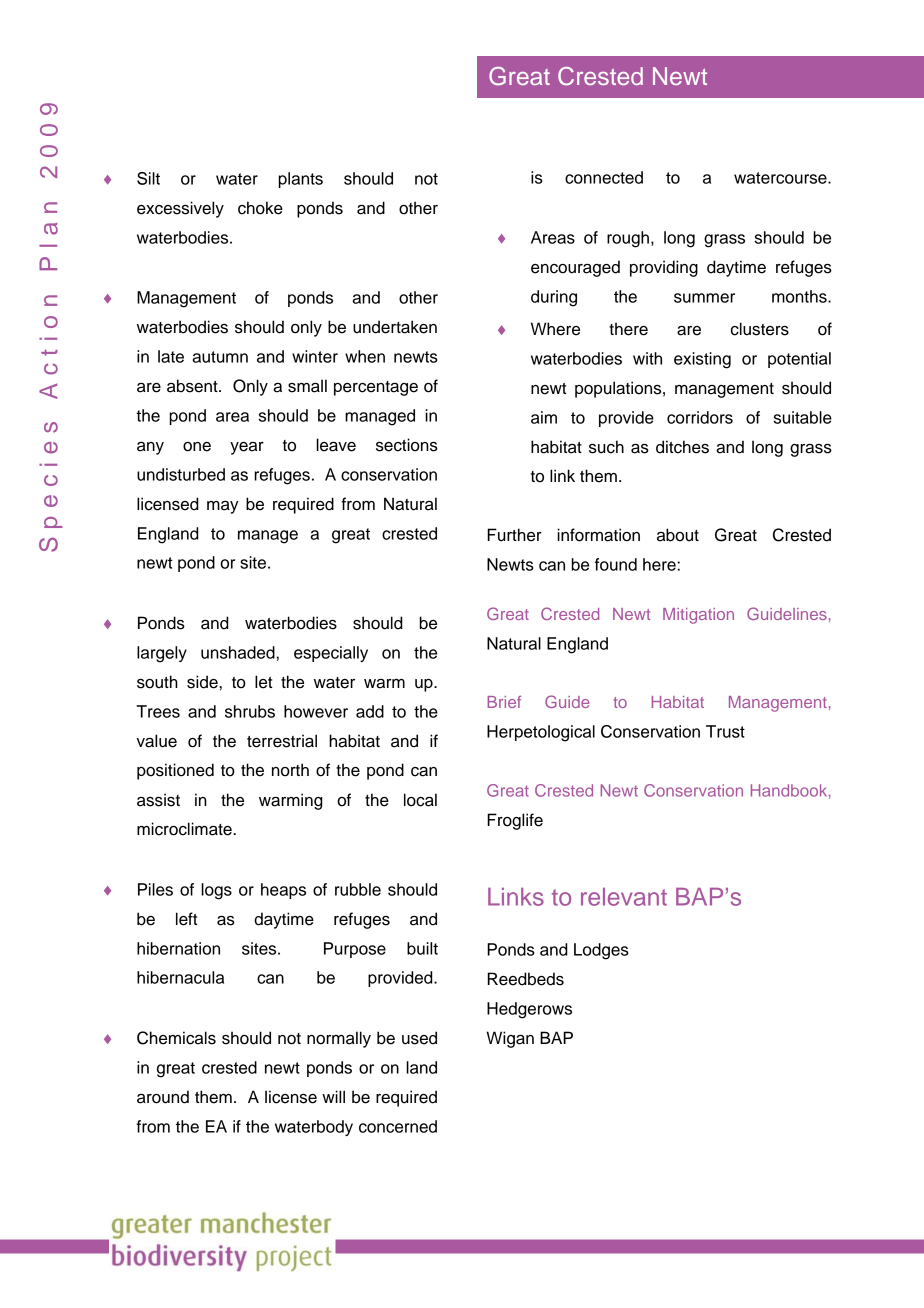  What do you see at coordinates (575, 268) in the screenshot?
I see `encouraged` at bounding box center [575, 268].
